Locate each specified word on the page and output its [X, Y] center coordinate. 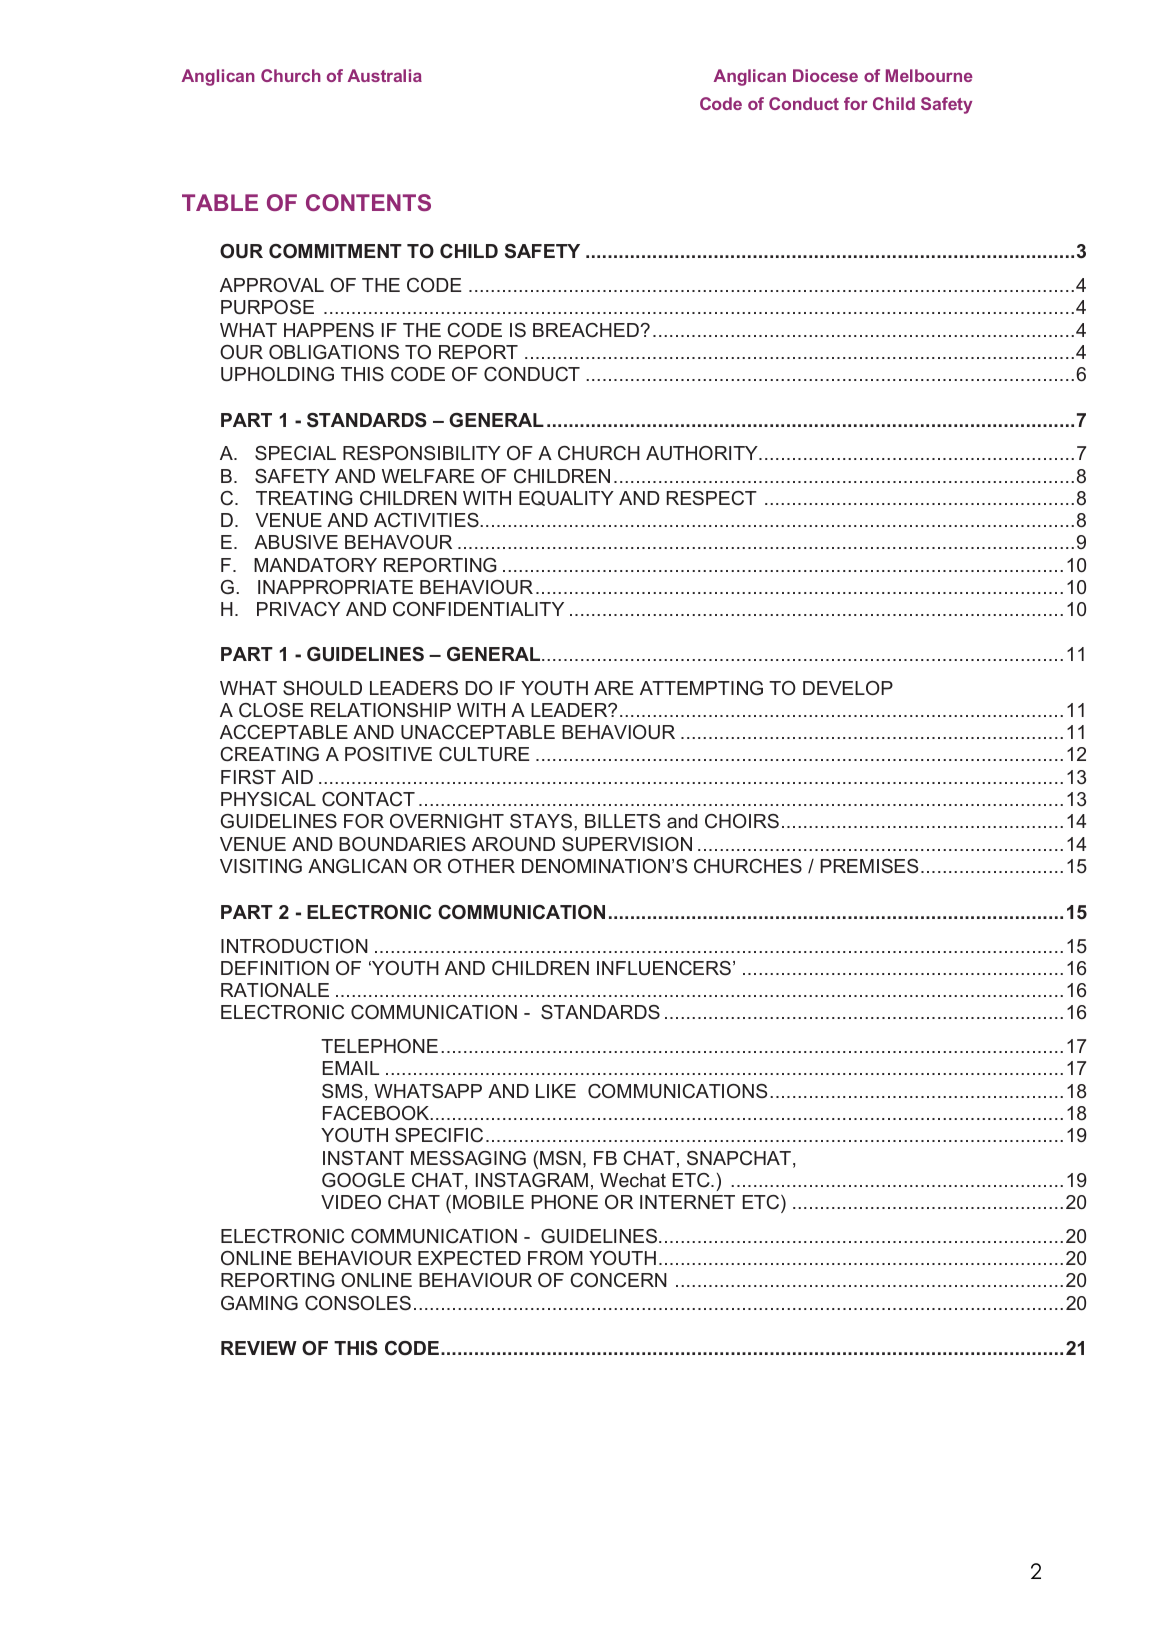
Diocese [825, 75]
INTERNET [687, 1202]
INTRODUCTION [294, 946]
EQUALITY [566, 498]
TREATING [304, 498]
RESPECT [712, 498]
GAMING [259, 1303]
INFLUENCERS [664, 968]
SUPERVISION [627, 844]
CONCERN [618, 1280]
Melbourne [929, 75]
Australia [385, 75]
